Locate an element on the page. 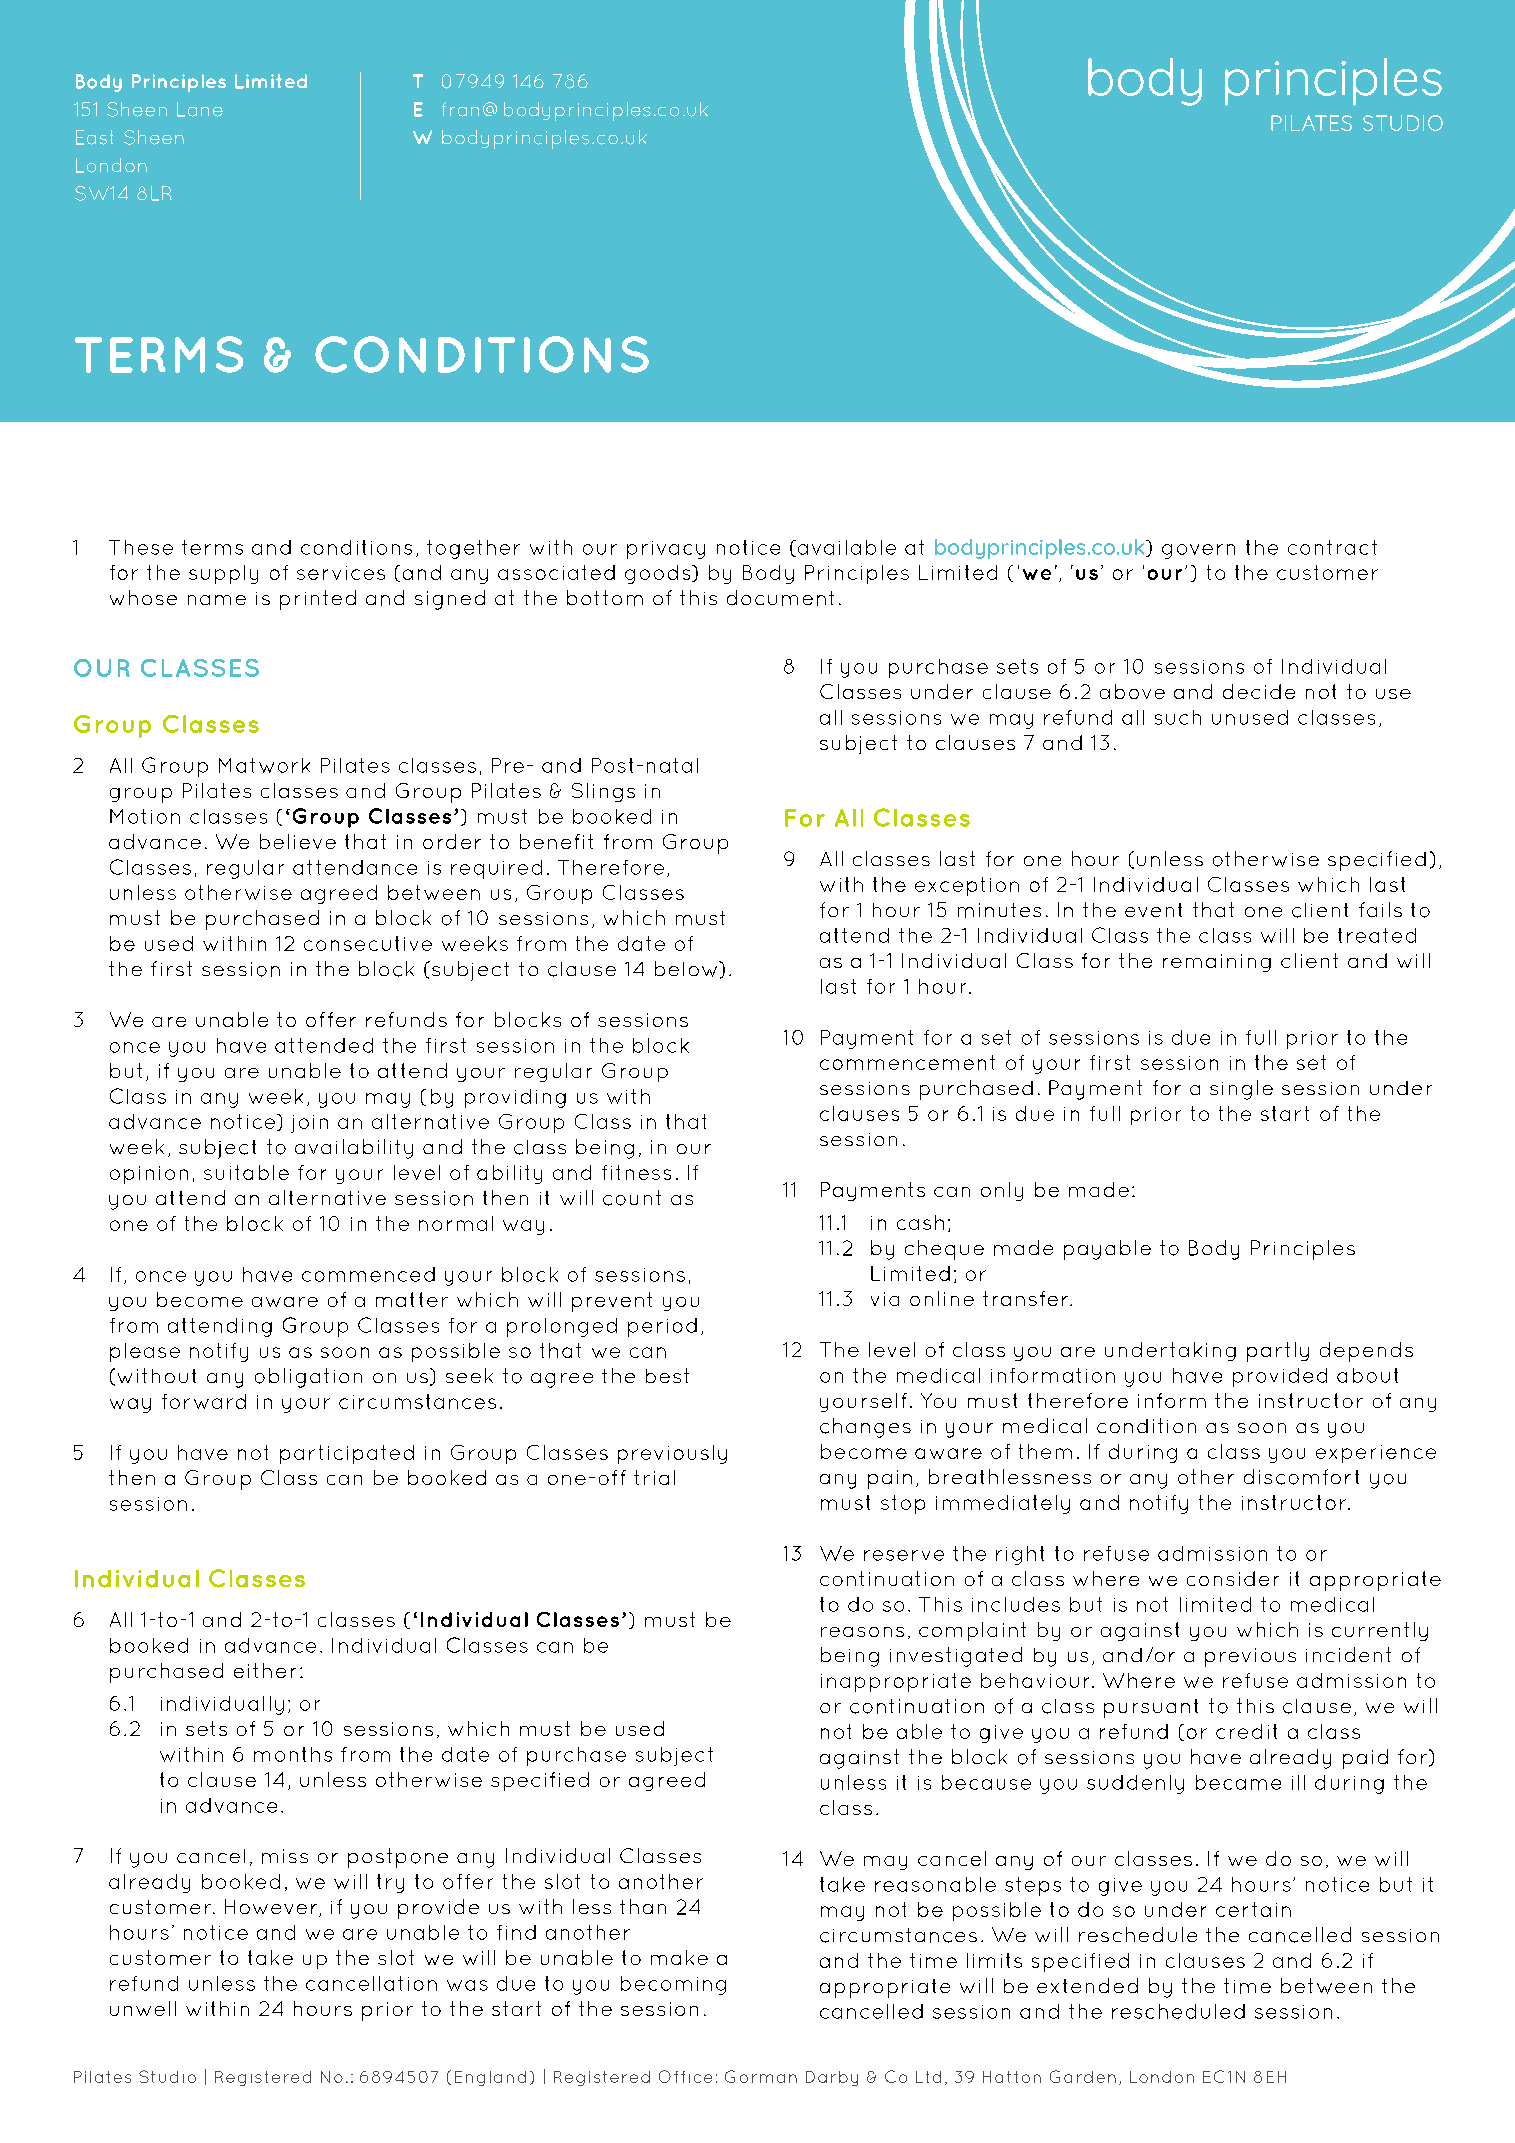 The height and width of the image is (2143, 1515). extended is located at coordinates (1087, 1985).
